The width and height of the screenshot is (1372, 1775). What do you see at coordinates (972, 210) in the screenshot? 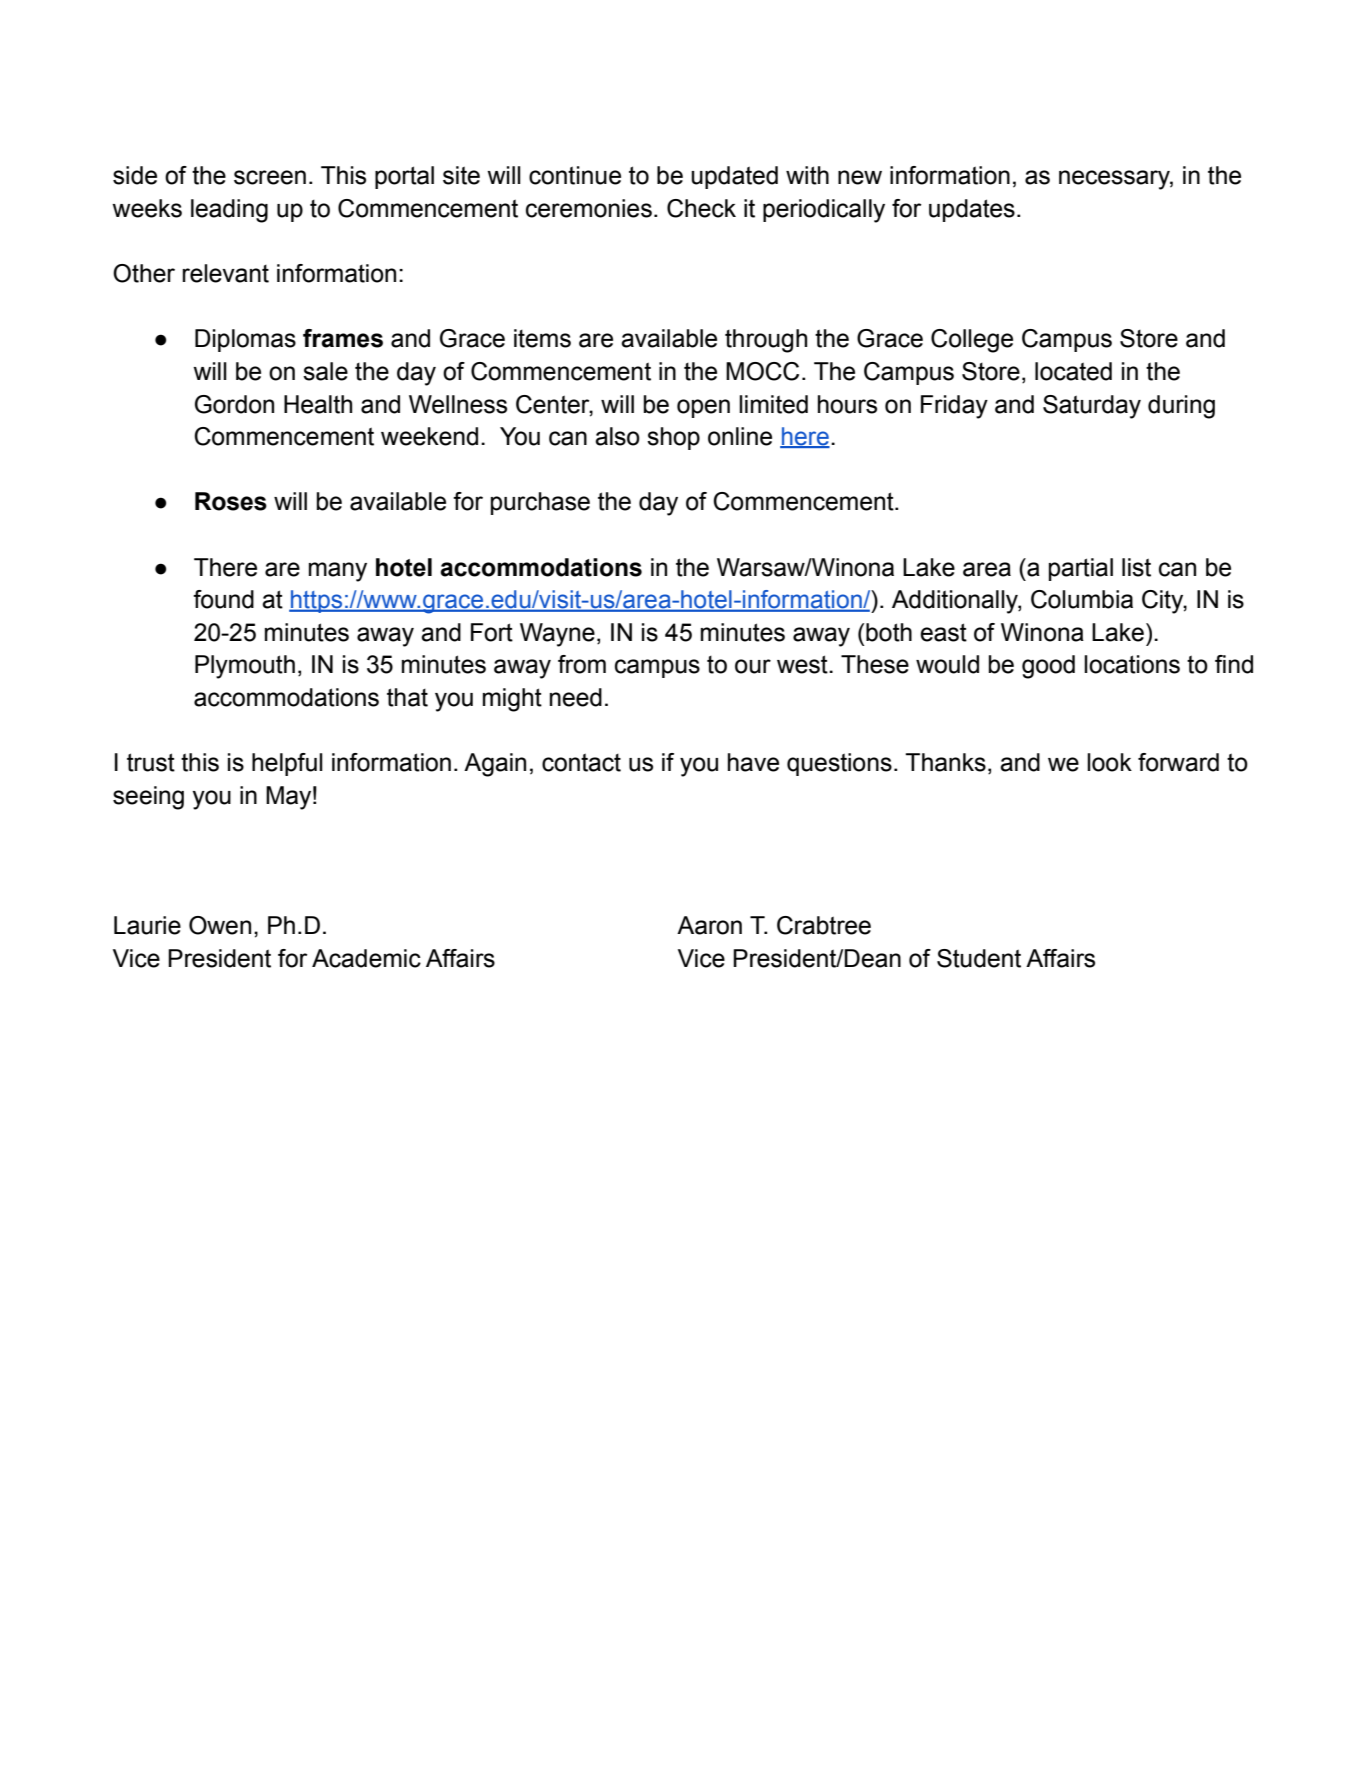
I see `updates` at bounding box center [972, 210].
